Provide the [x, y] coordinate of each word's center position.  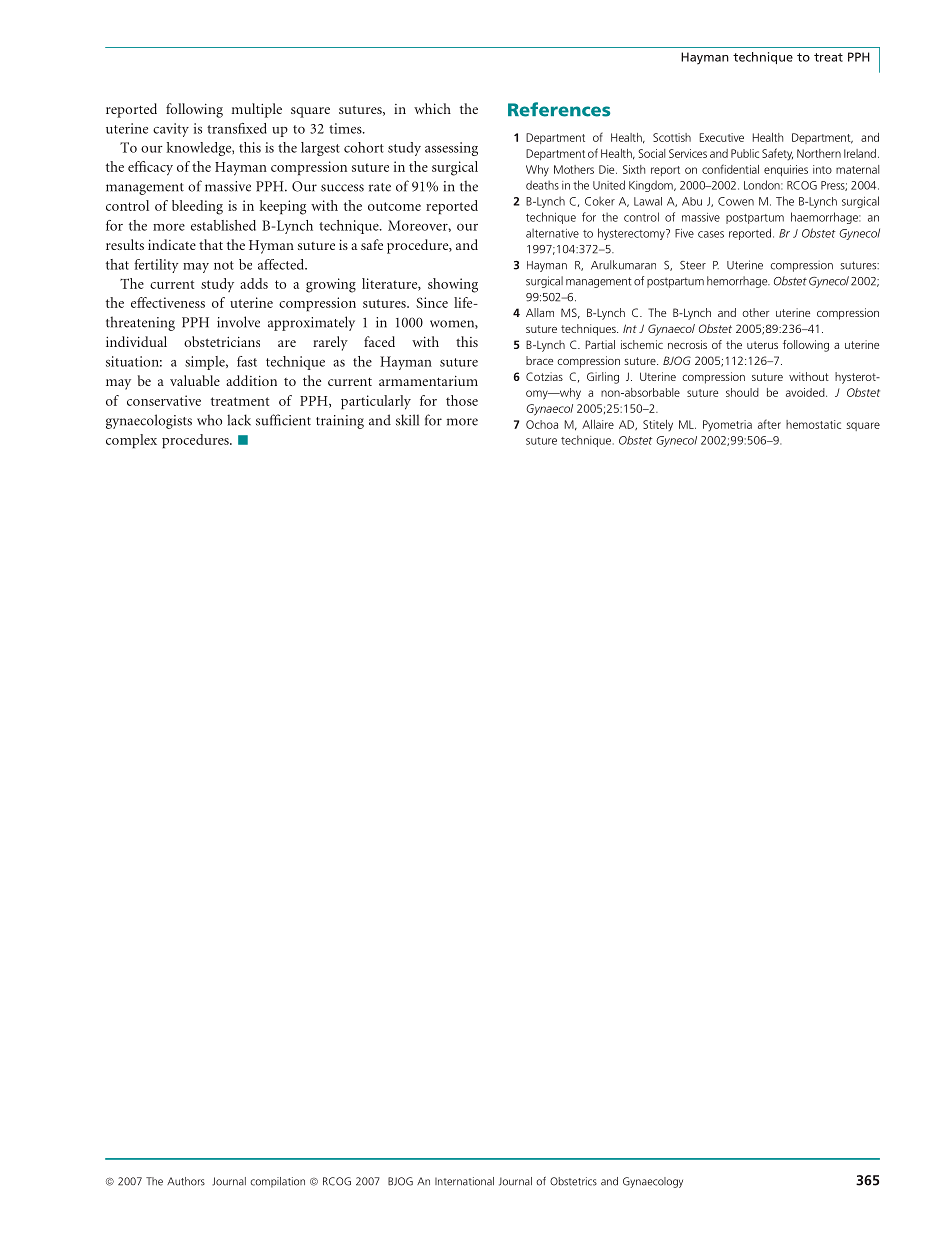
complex [131, 441]
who [209, 420]
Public [745, 153]
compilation [277, 1182]
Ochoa [542, 424]
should [742, 392]
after [769, 424]
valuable [195, 380]
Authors [186, 1181]
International [464, 1181]
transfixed [237, 128]
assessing [451, 149]
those [462, 400]
